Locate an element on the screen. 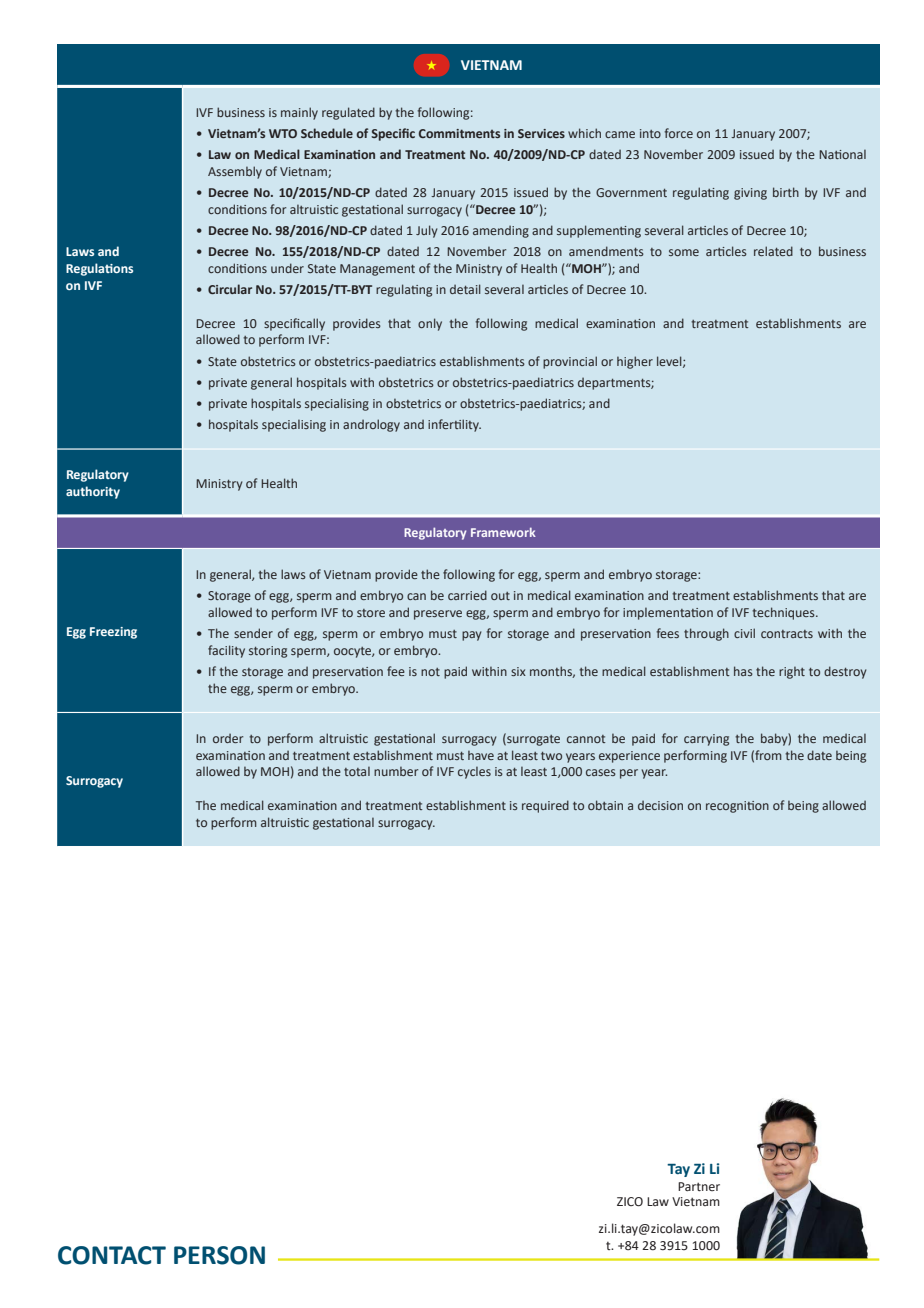  Assembly is located at coordinates (235, 172).
